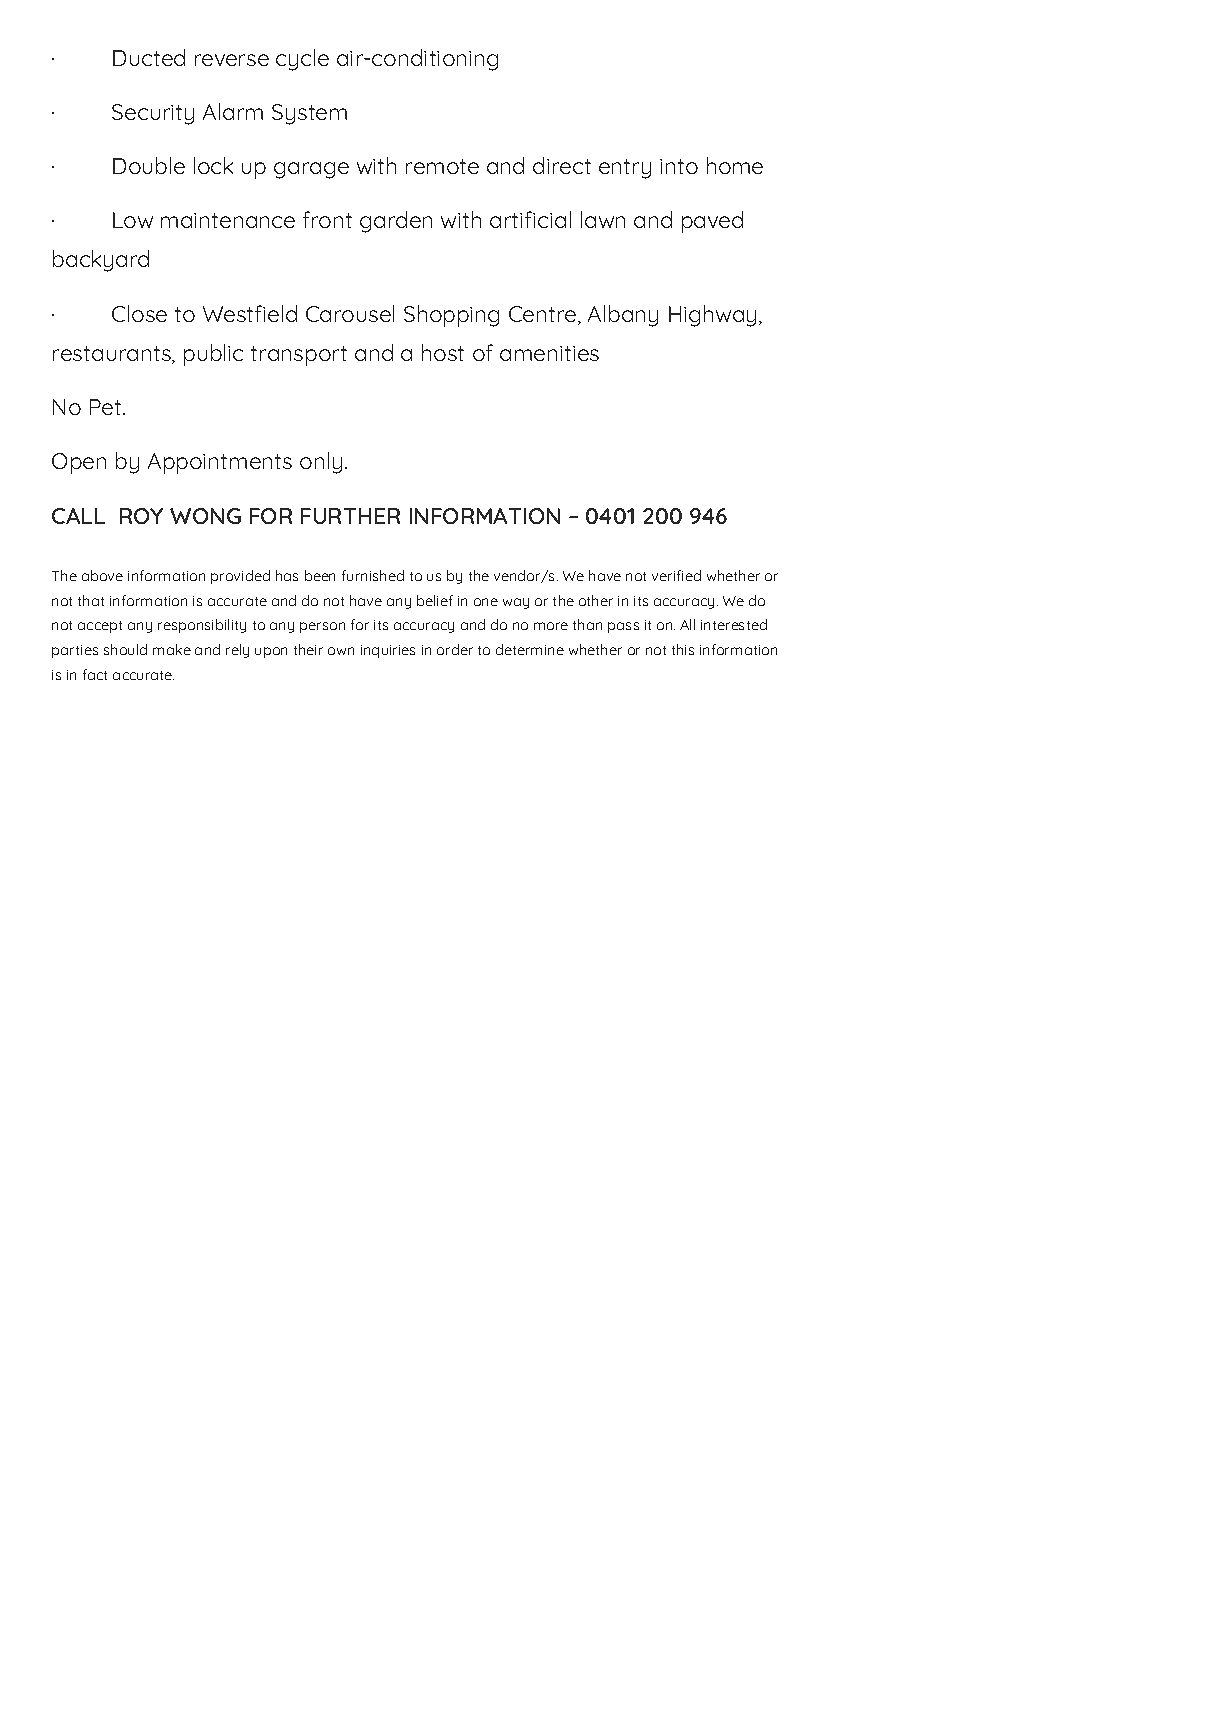 The height and width of the screenshot is (1731, 1228). Describe the element at coordinates (388, 651) in the screenshot. I see `inquiries` at that location.
